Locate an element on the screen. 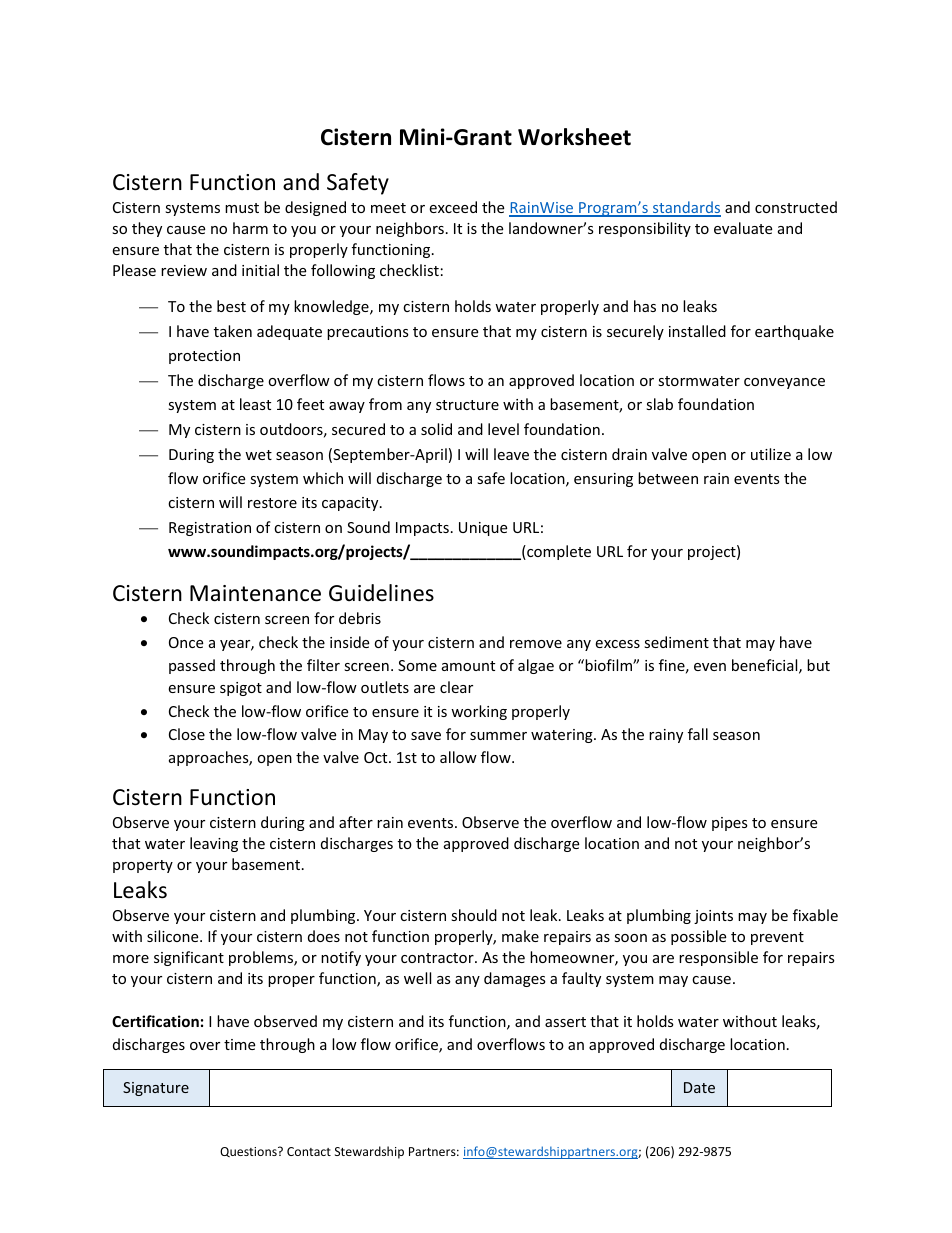 The height and width of the screenshot is (1233, 952). allow is located at coordinates (458, 757).
